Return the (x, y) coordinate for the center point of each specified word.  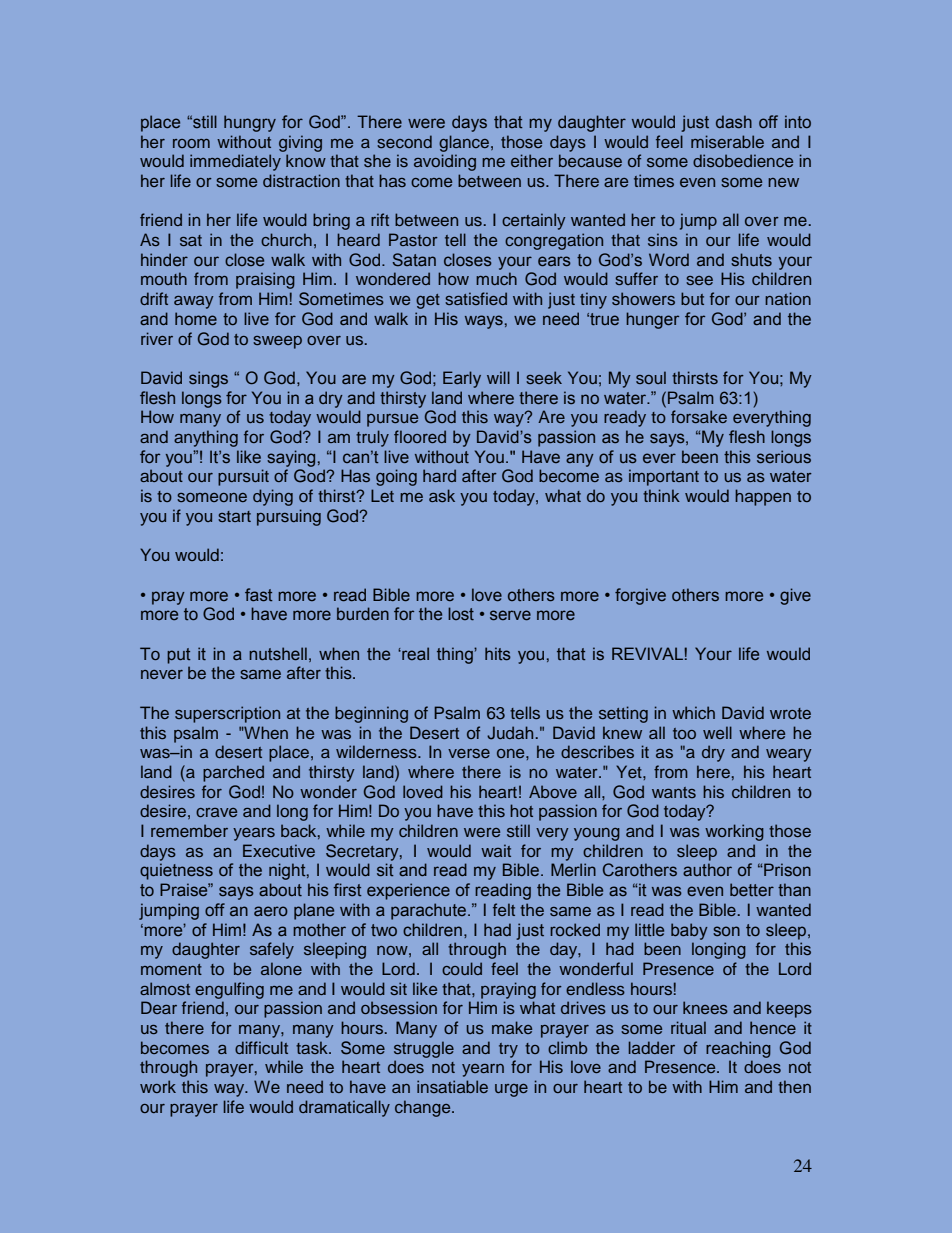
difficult (261, 1047)
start (234, 516)
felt (504, 909)
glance (465, 143)
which (693, 712)
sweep (277, 342)
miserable (727, 141)
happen (763, 497)
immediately (235, 162)
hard (439, 475)
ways (484, 322)
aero (271, 911)
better (752, 890)
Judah (510, 733)
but (692, 298)
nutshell (278, 654)
